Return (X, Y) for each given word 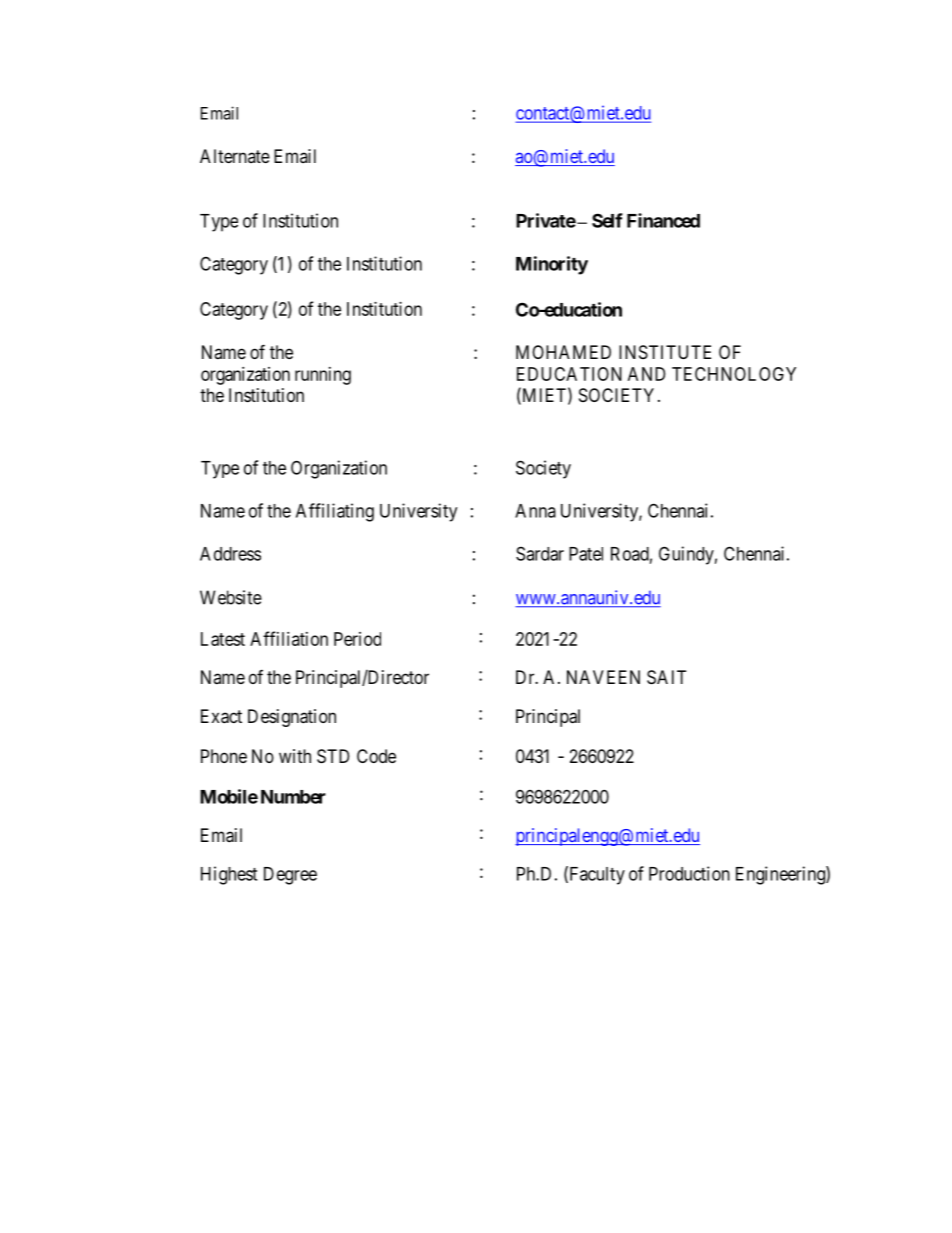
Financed (663, 220)
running (323, 376)
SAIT (666, 677)
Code (376, 756)
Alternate (235, 156)
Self (607, 220)
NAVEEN (603, 677)
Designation (292, 718)
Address (230, 554)
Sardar (540, 553)
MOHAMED (563, 352)
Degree (290, 876)
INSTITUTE (665, 352)
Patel (586, 554)
